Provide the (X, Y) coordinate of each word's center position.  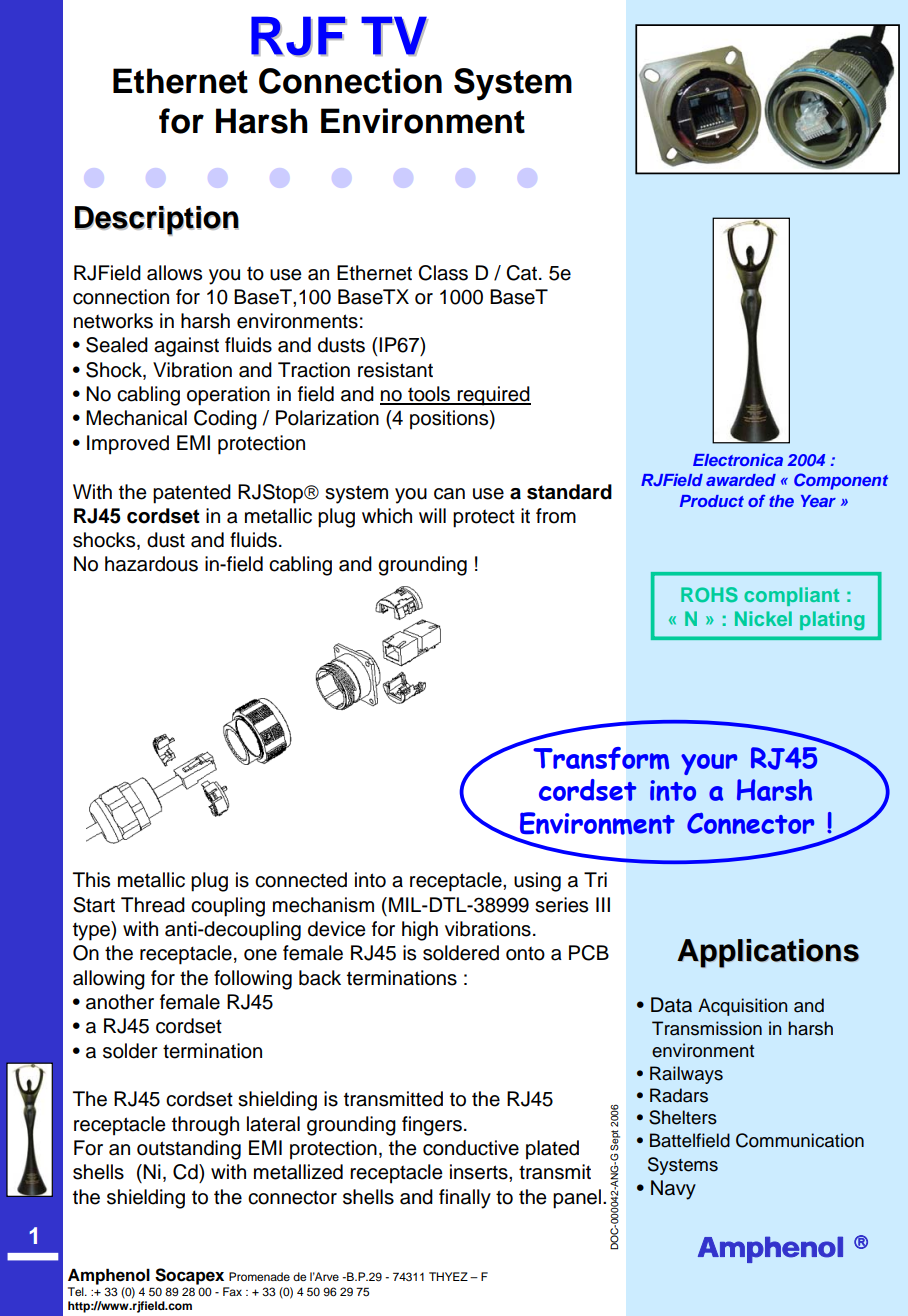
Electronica (738, 460)
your (709, 764)
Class (443, 273)
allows (174, 273)
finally (465, 1199)
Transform (601, 758)
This (91, 880)
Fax (232, 1291)
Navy (673, 1190)
